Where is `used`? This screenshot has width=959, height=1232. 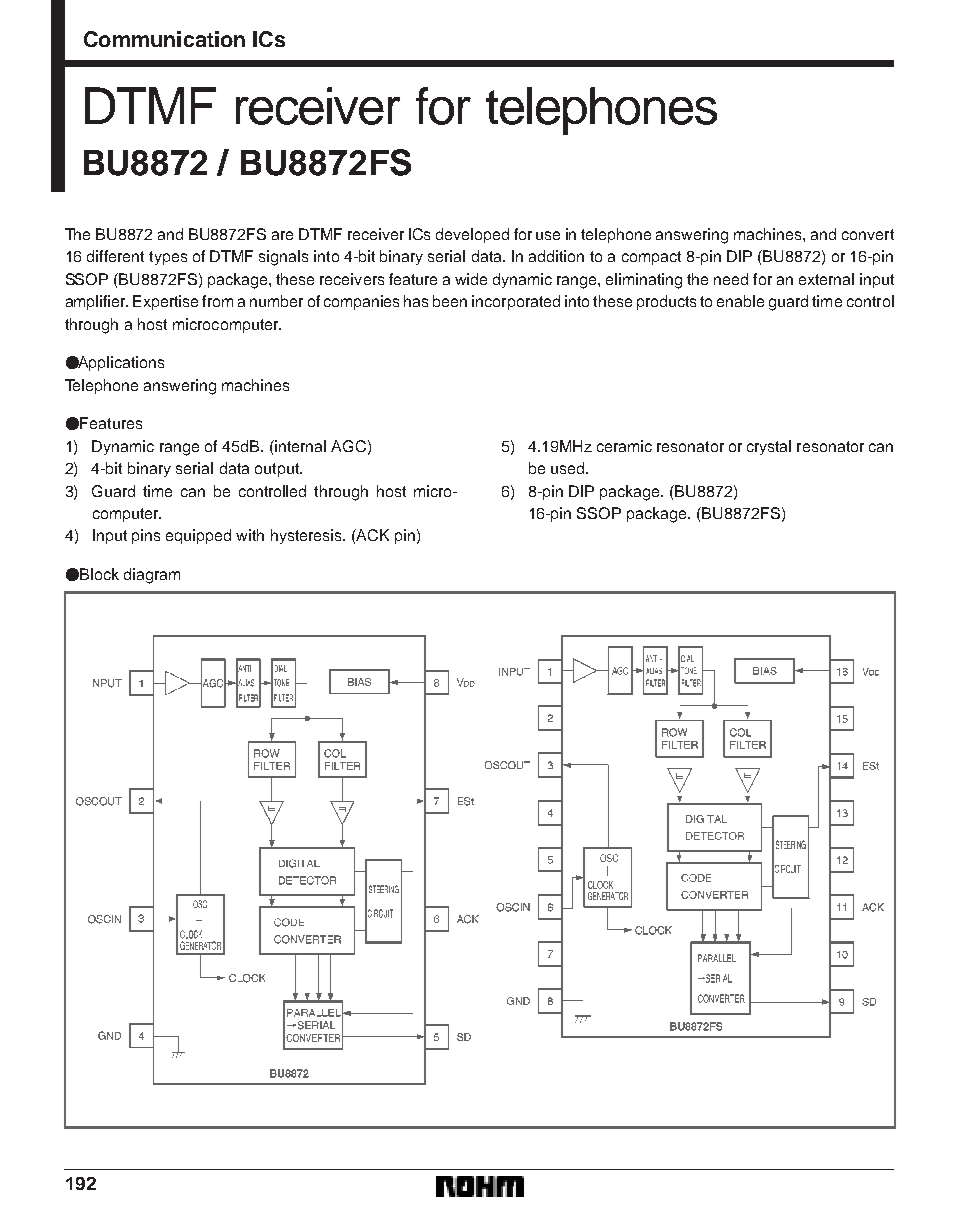 used is located at coordinates (569, 468).
